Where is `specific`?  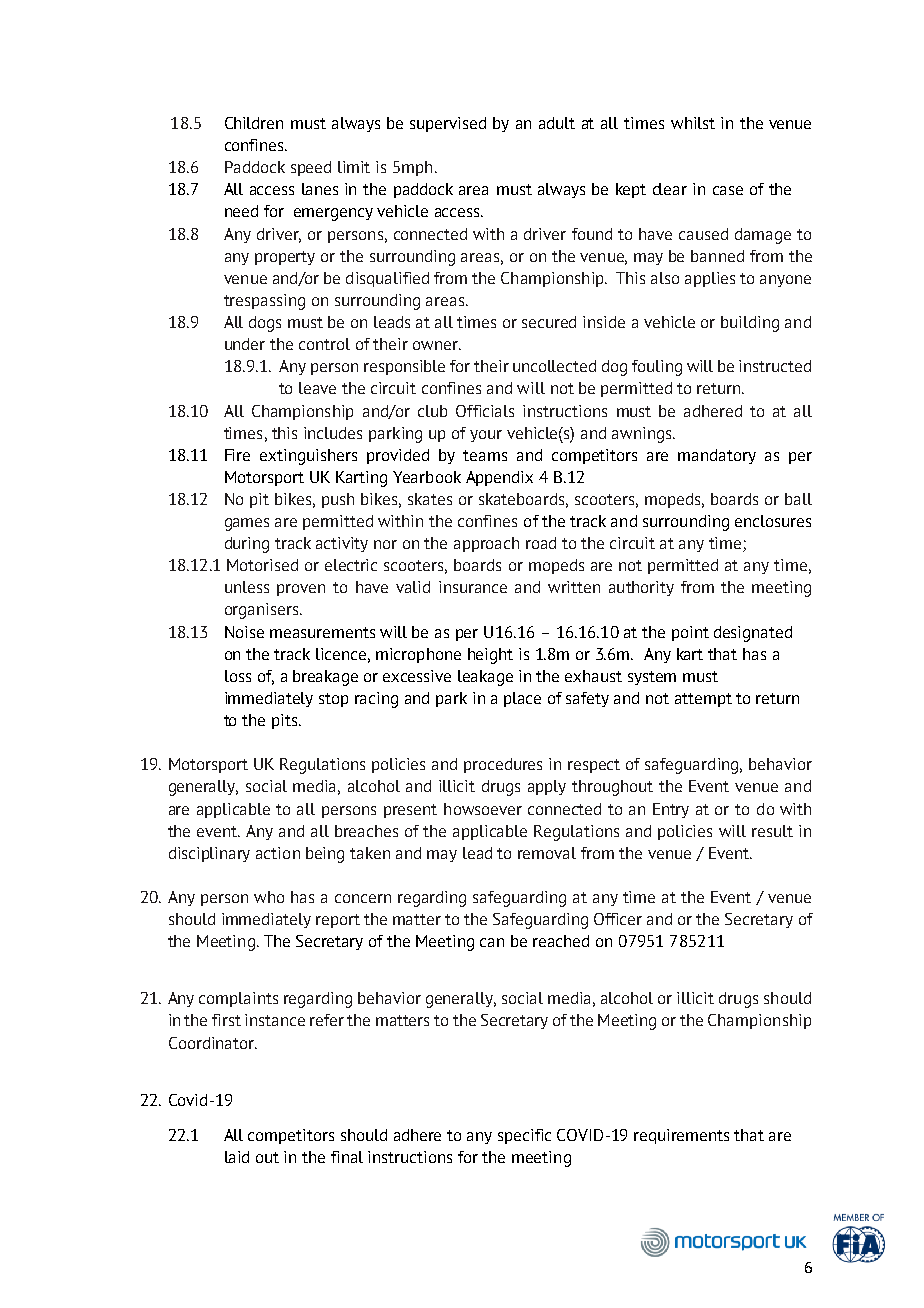 specific is located at coordinates (524, 1136).
